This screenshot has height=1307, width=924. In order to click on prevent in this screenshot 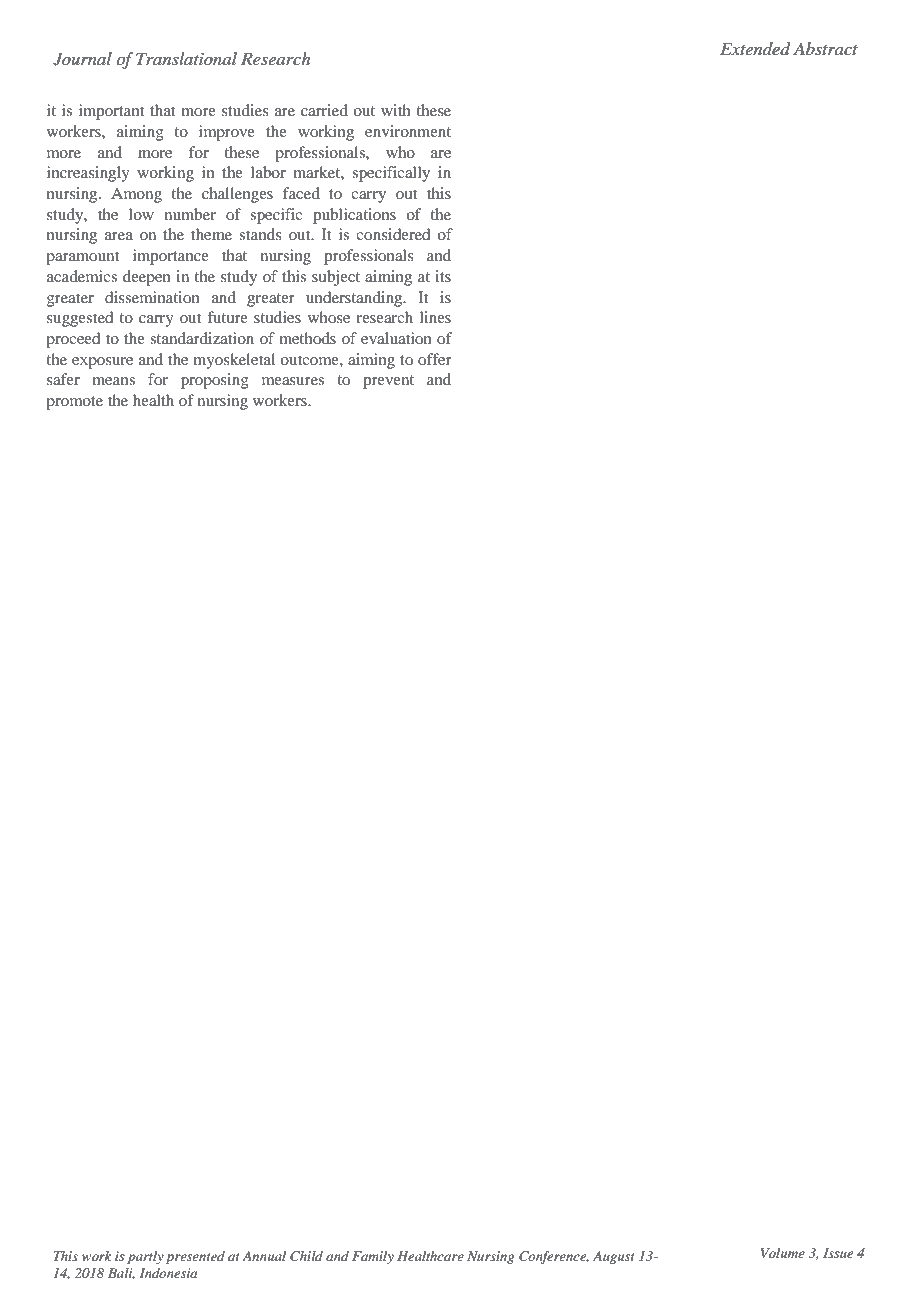, I will do `click(388, 382)`.
